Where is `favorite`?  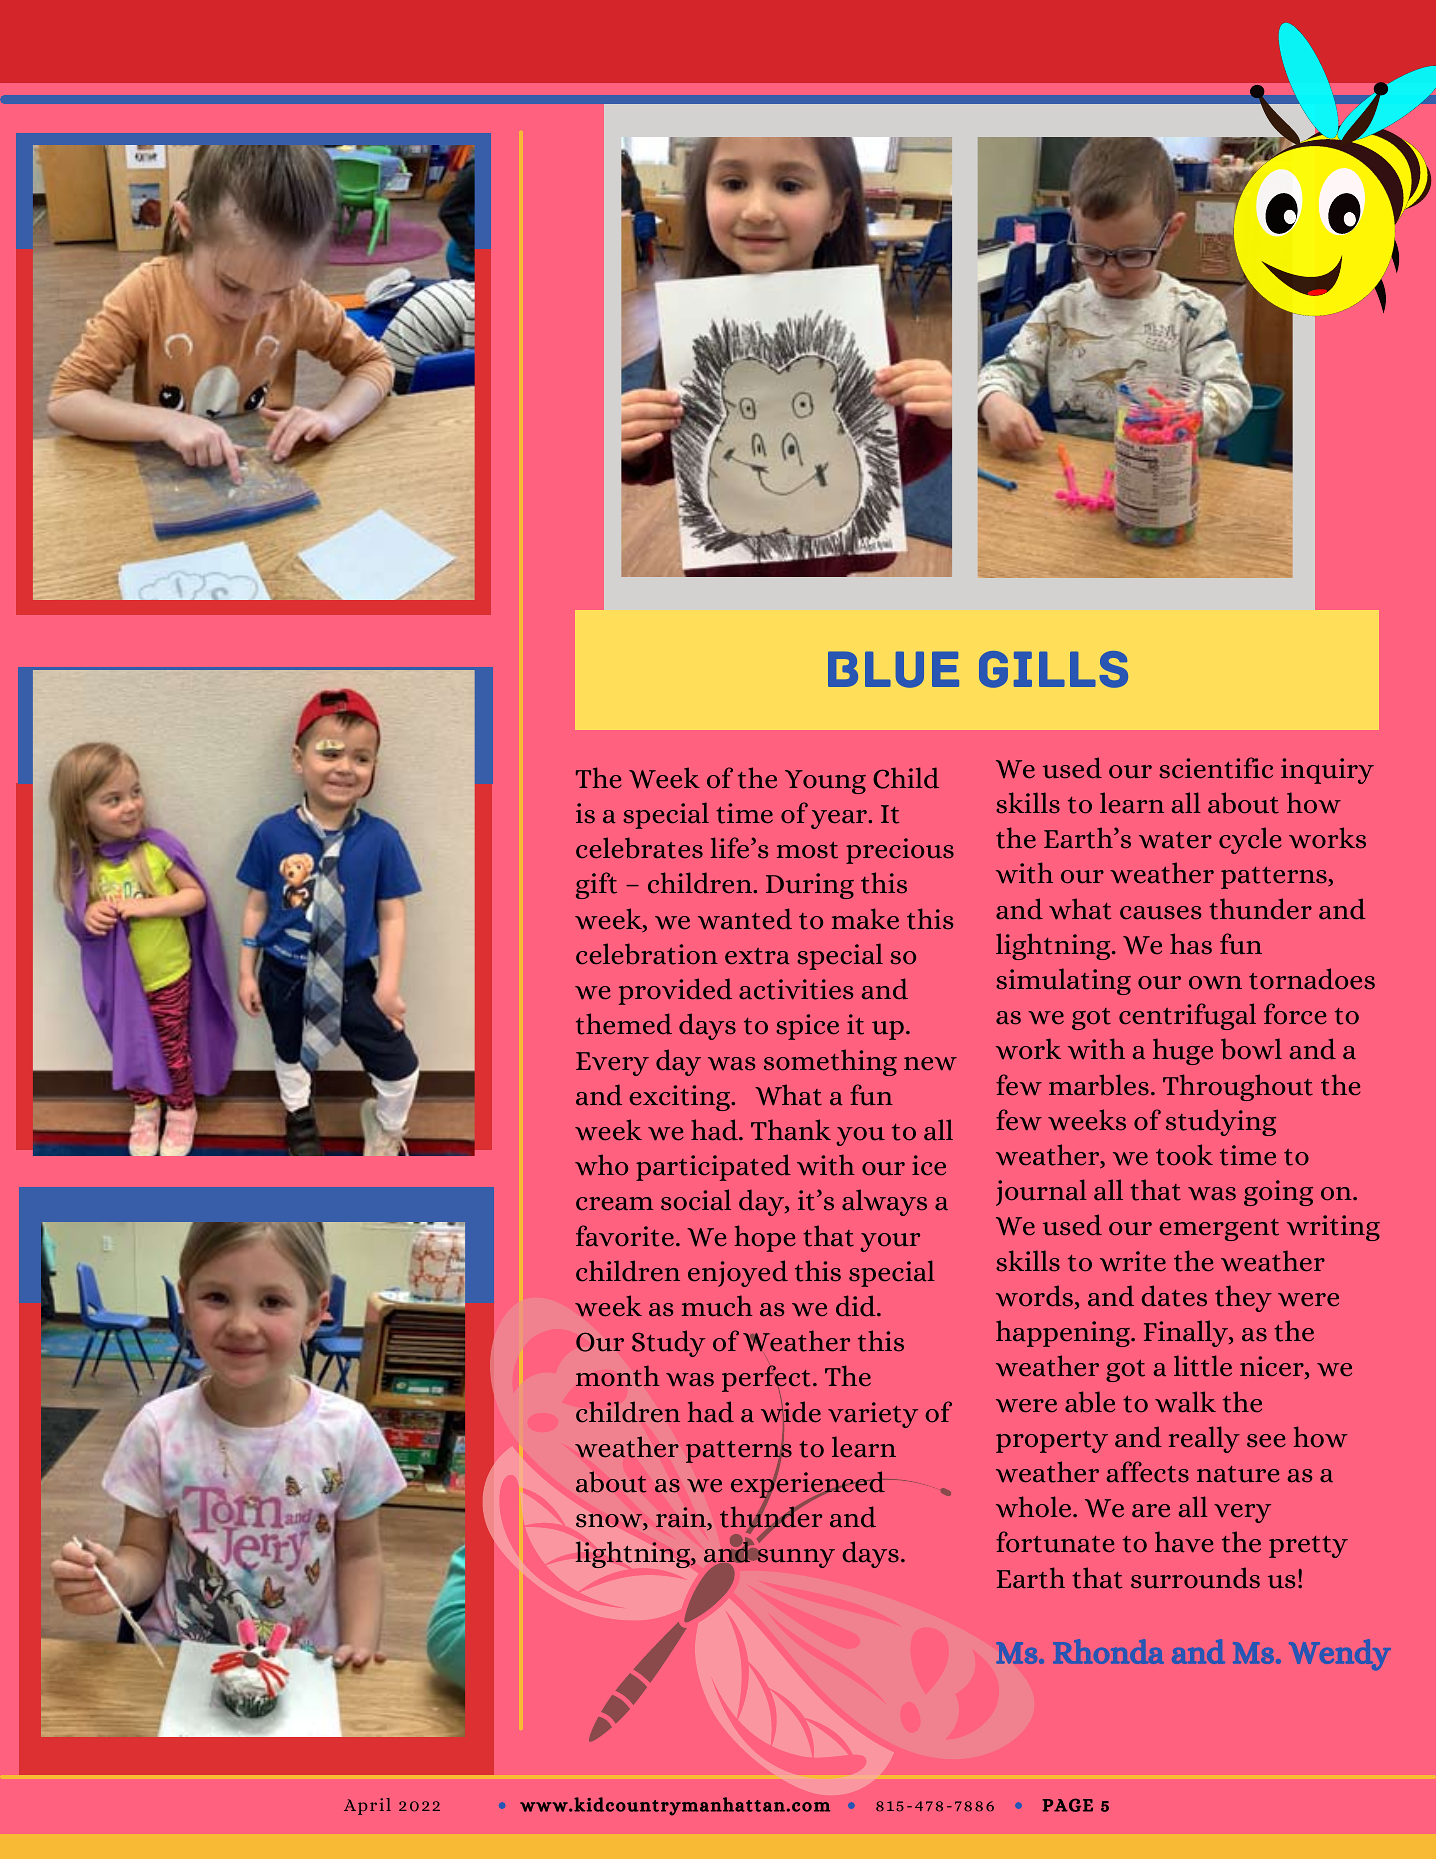 favorite is located at coordinates (625, 1236).
